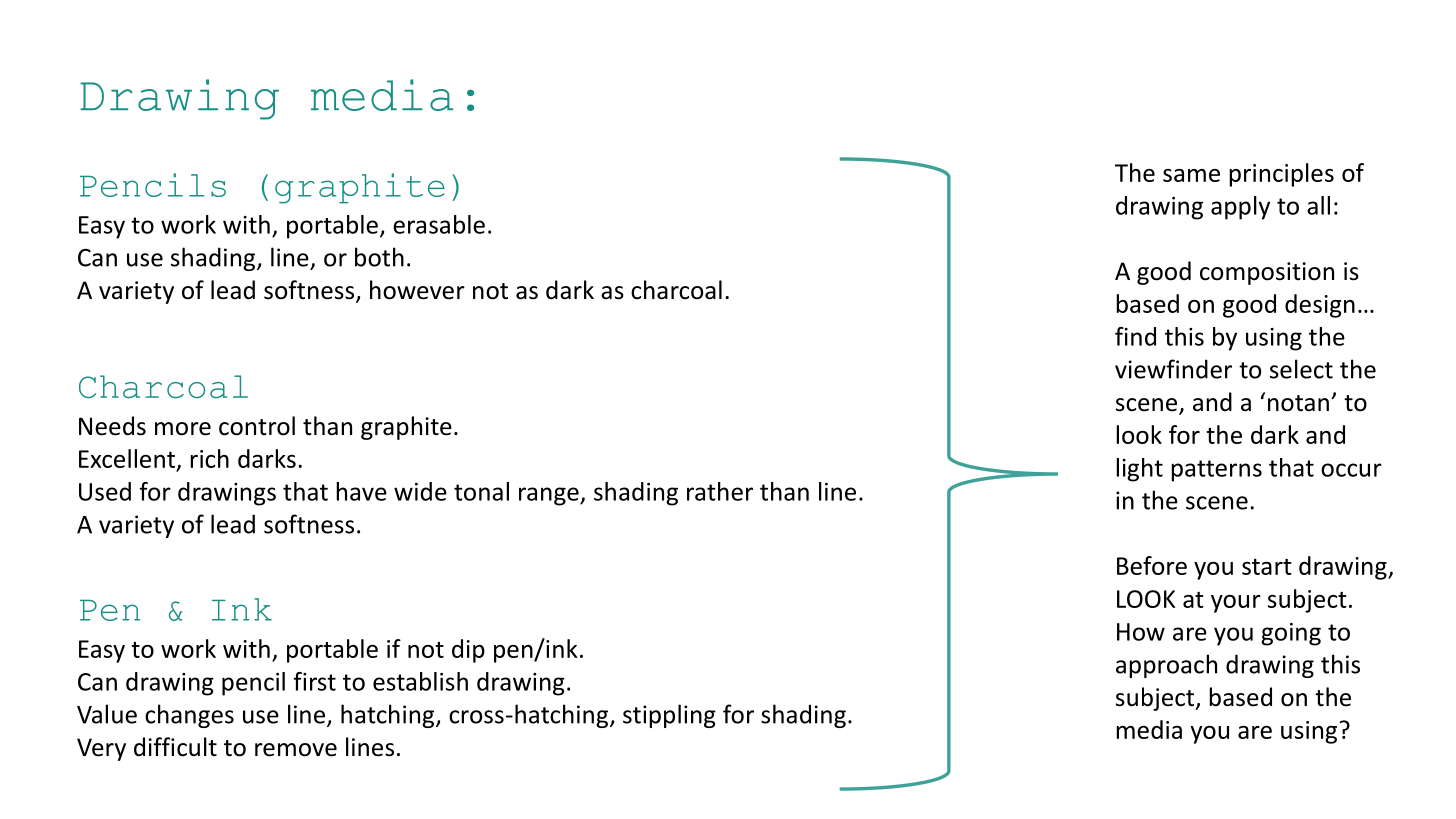 The image size is (1456, 819). I want to click on approach, so click(1166, 666).
